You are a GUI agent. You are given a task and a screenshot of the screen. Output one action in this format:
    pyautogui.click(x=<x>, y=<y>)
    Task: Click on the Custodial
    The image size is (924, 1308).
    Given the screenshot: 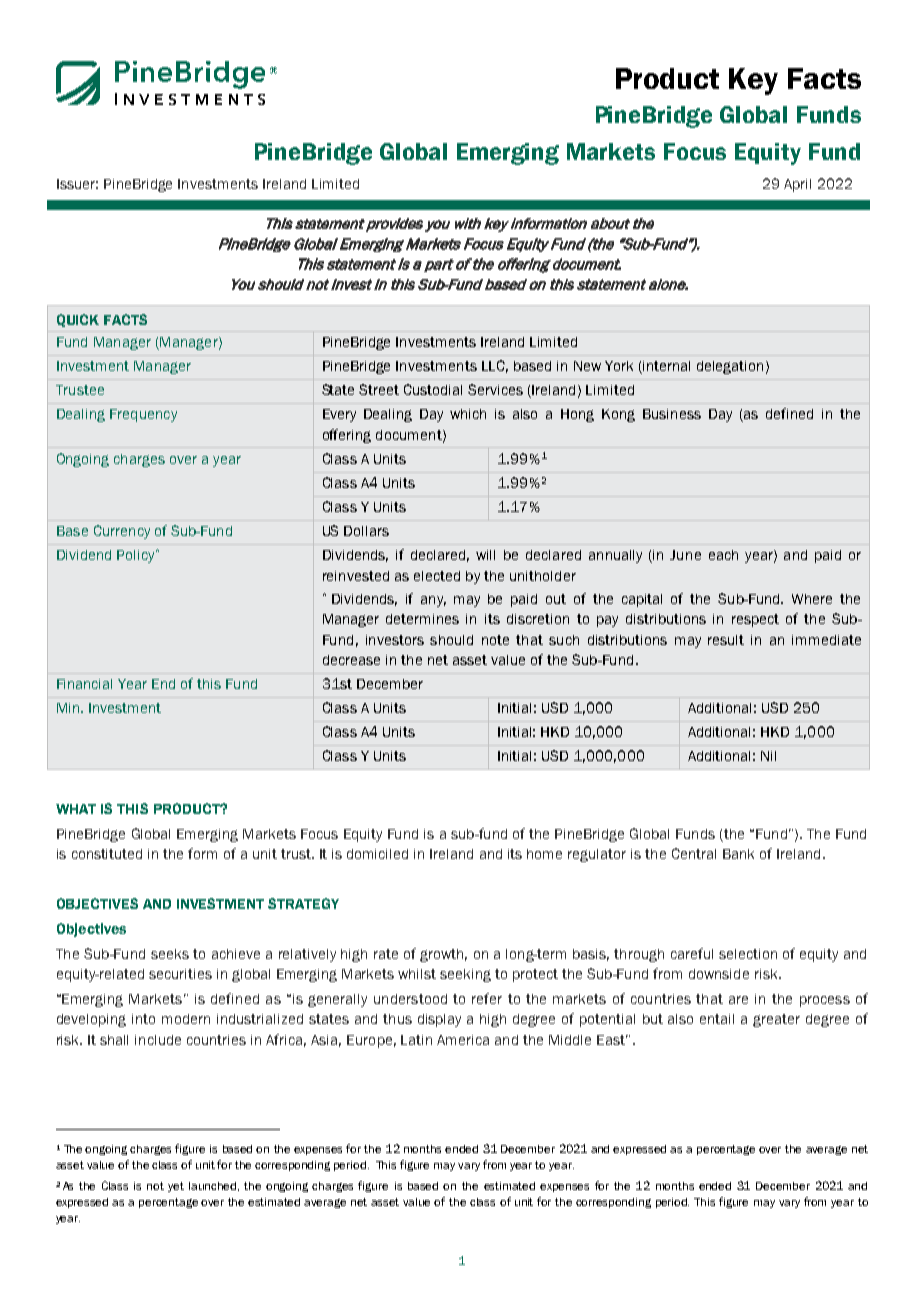 What is the action you would take?
    pyautogui.click(x=433, y=389)
